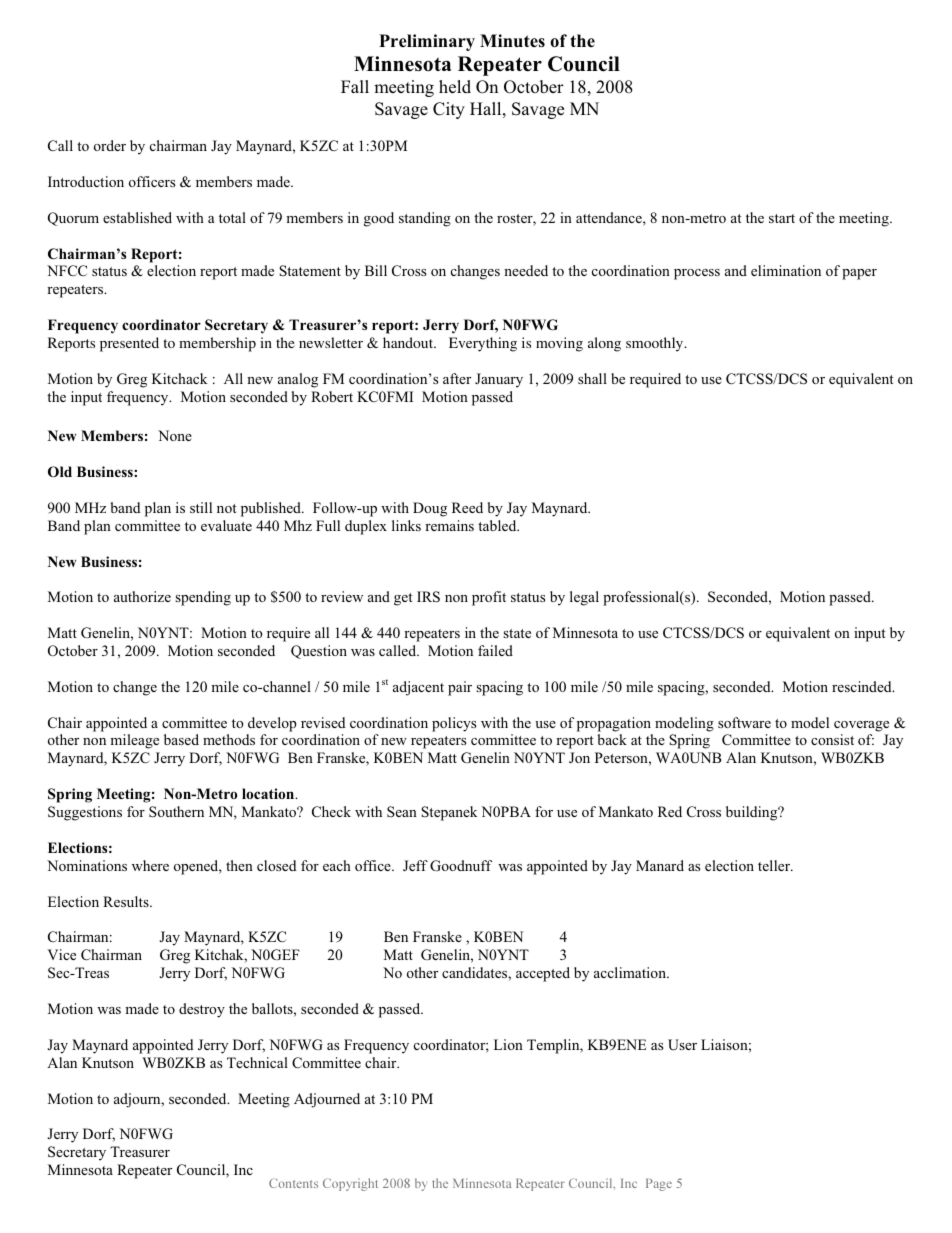 The image size is (952, 1233). What do you see at coordinates (656, 344) in the screenshot?
I see `smoothly` at bounding box center [656, 344].
